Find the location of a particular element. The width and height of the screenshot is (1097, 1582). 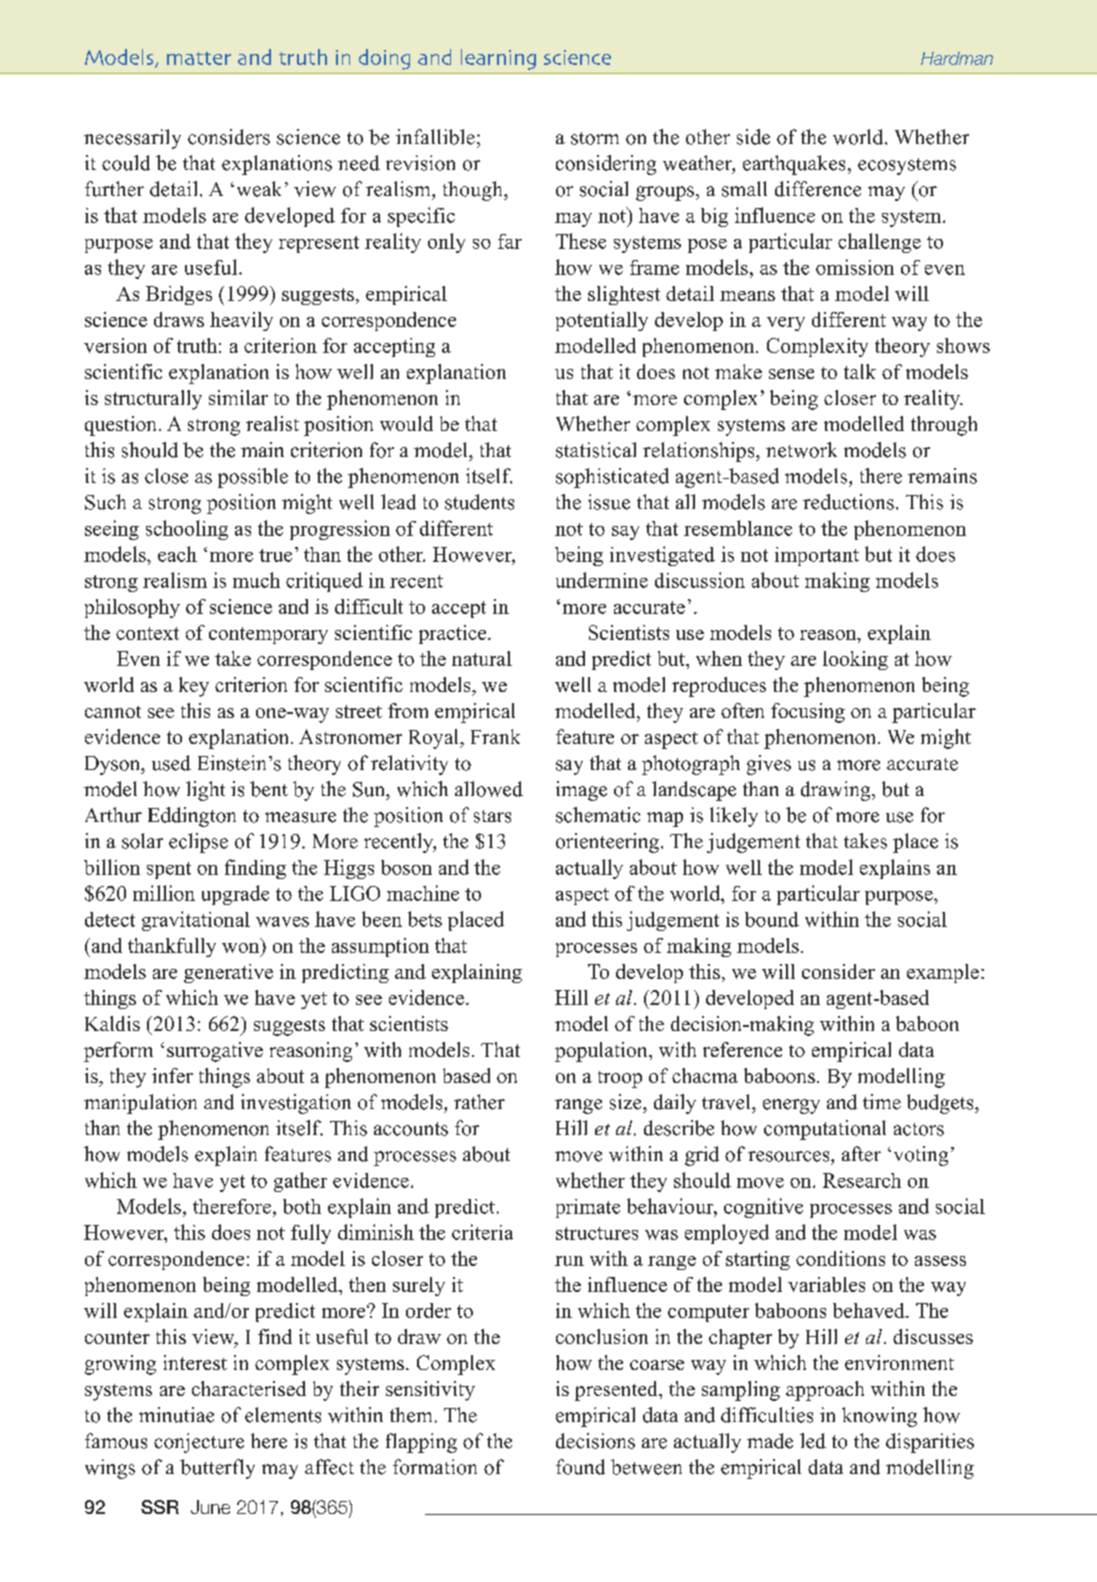

knowing is located at coordinates (879, 1417).
